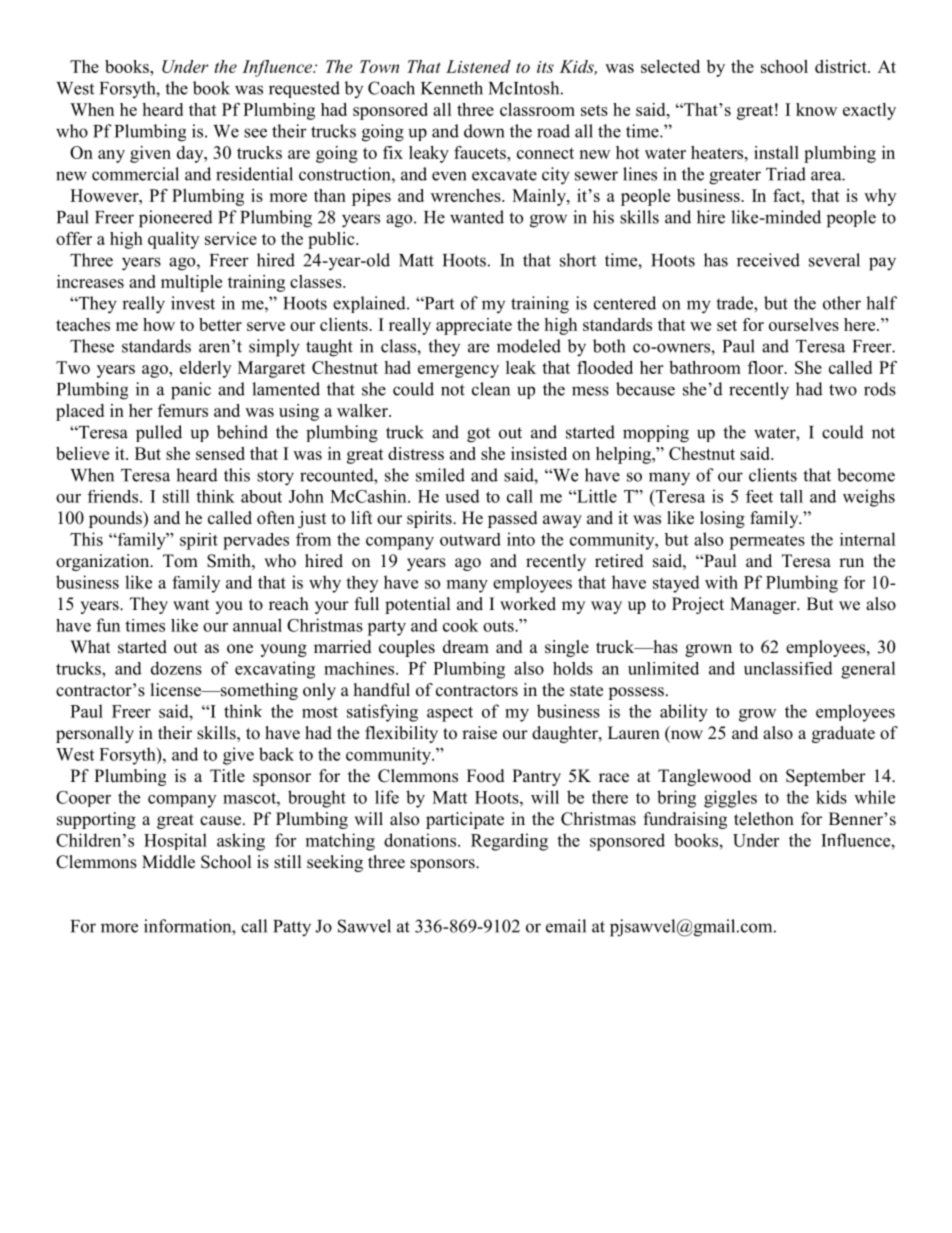 Image resolution: width=952 pixels, height=1233 pixels. What do you see at coordinates (462, 496) in the document?
I see `used` at bounding box center [462, 496].
